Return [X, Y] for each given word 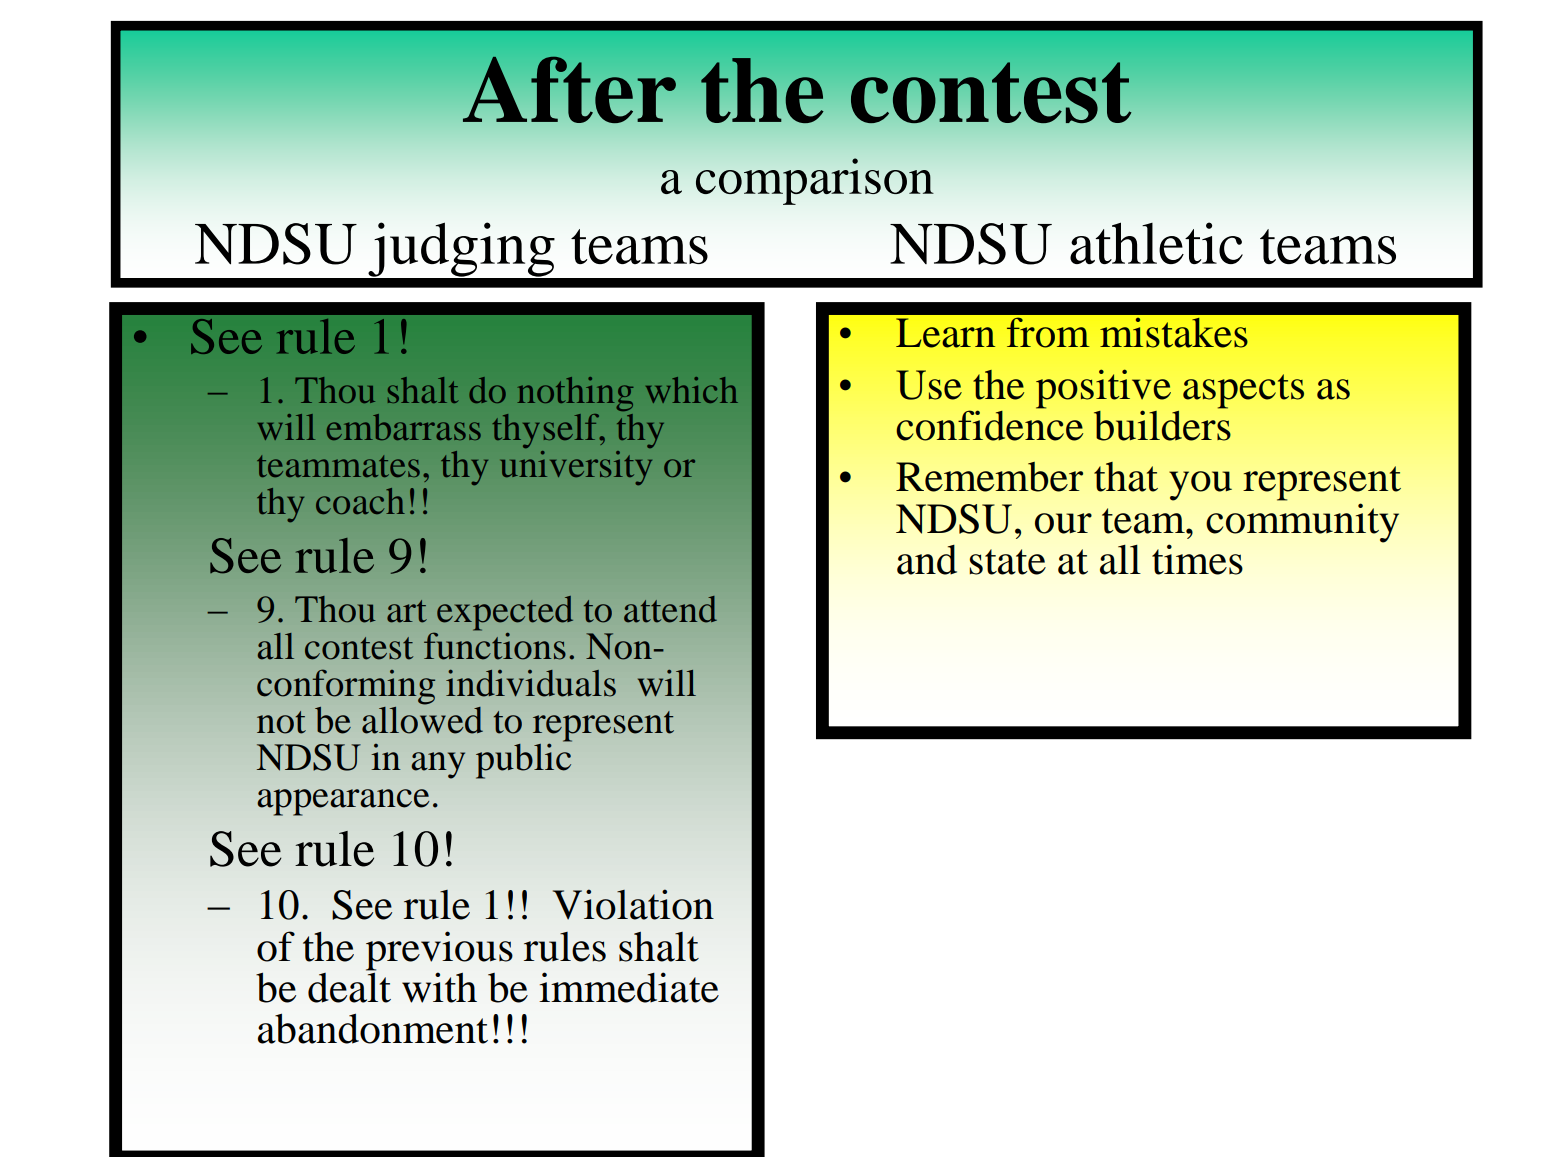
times [1197, 559]
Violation [633, 904]
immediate [629, 987]
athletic [1156, 243]
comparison [815, 181]
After [569, 89]
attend [670, 609]
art [407, 611]
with [439, 987]
